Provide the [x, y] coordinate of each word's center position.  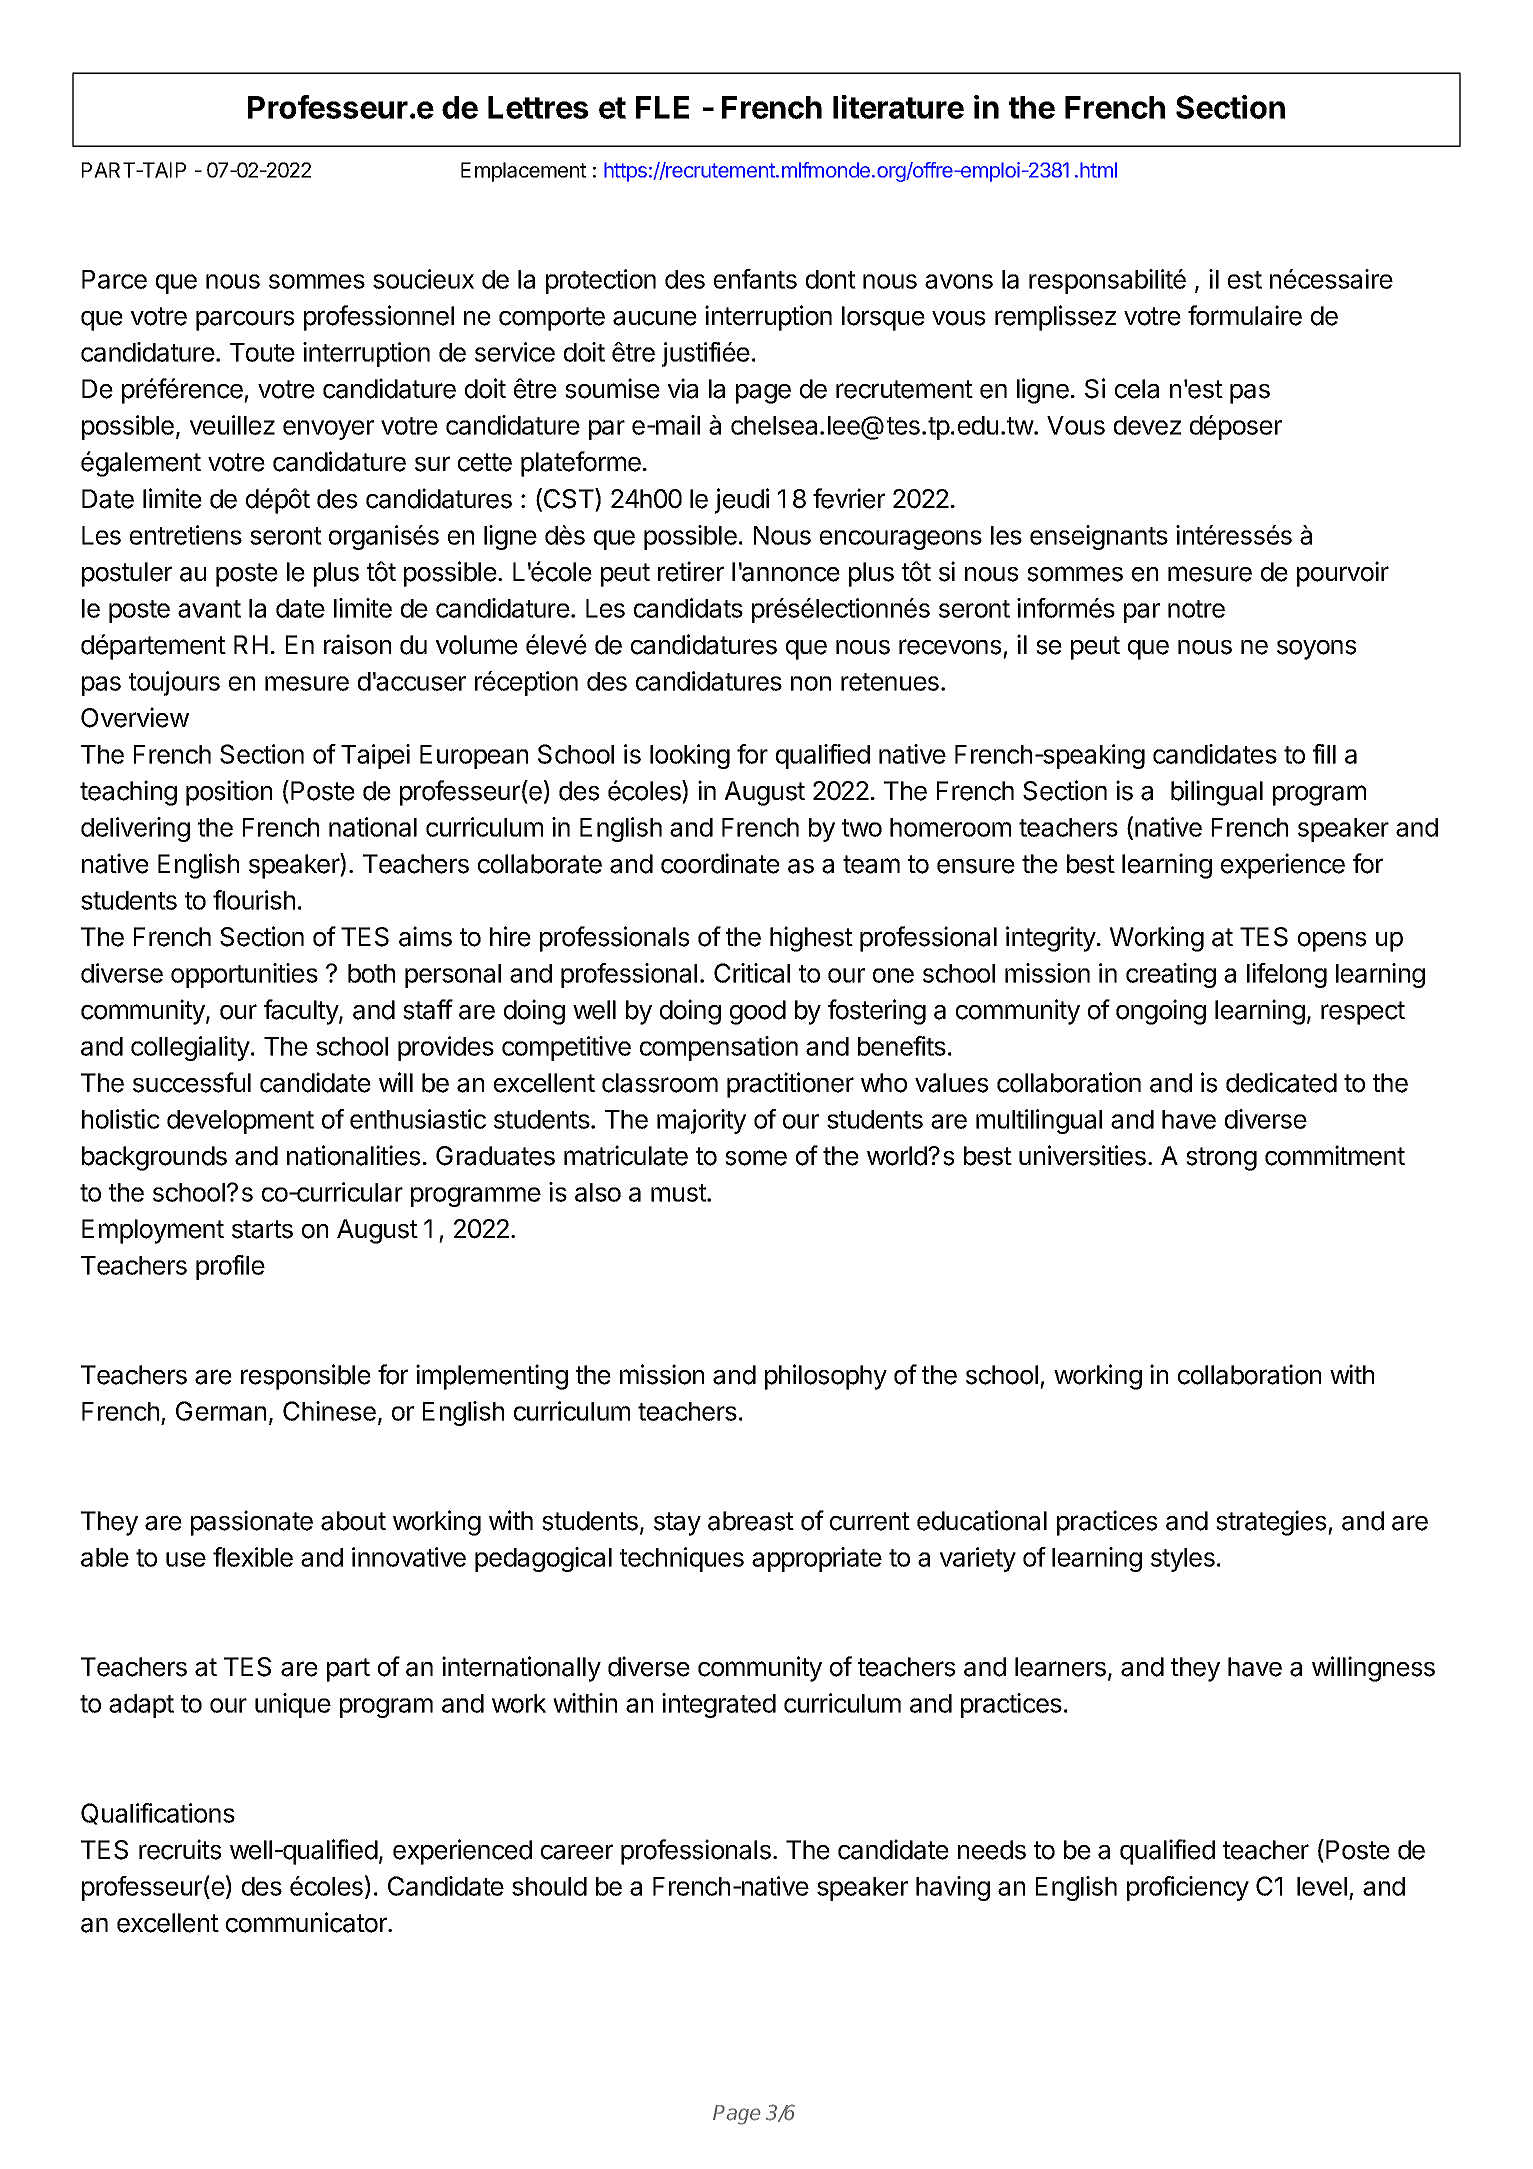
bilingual [1217, 793]
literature [898, 107]
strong [1221, 1159]
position [229, 793]
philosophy [826, 1377]
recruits [180, 1849]
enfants [755, 279]
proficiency [1188, 1888]
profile [230, 1267]
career [577, 1852]
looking [690, 756]
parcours [245, 320]
